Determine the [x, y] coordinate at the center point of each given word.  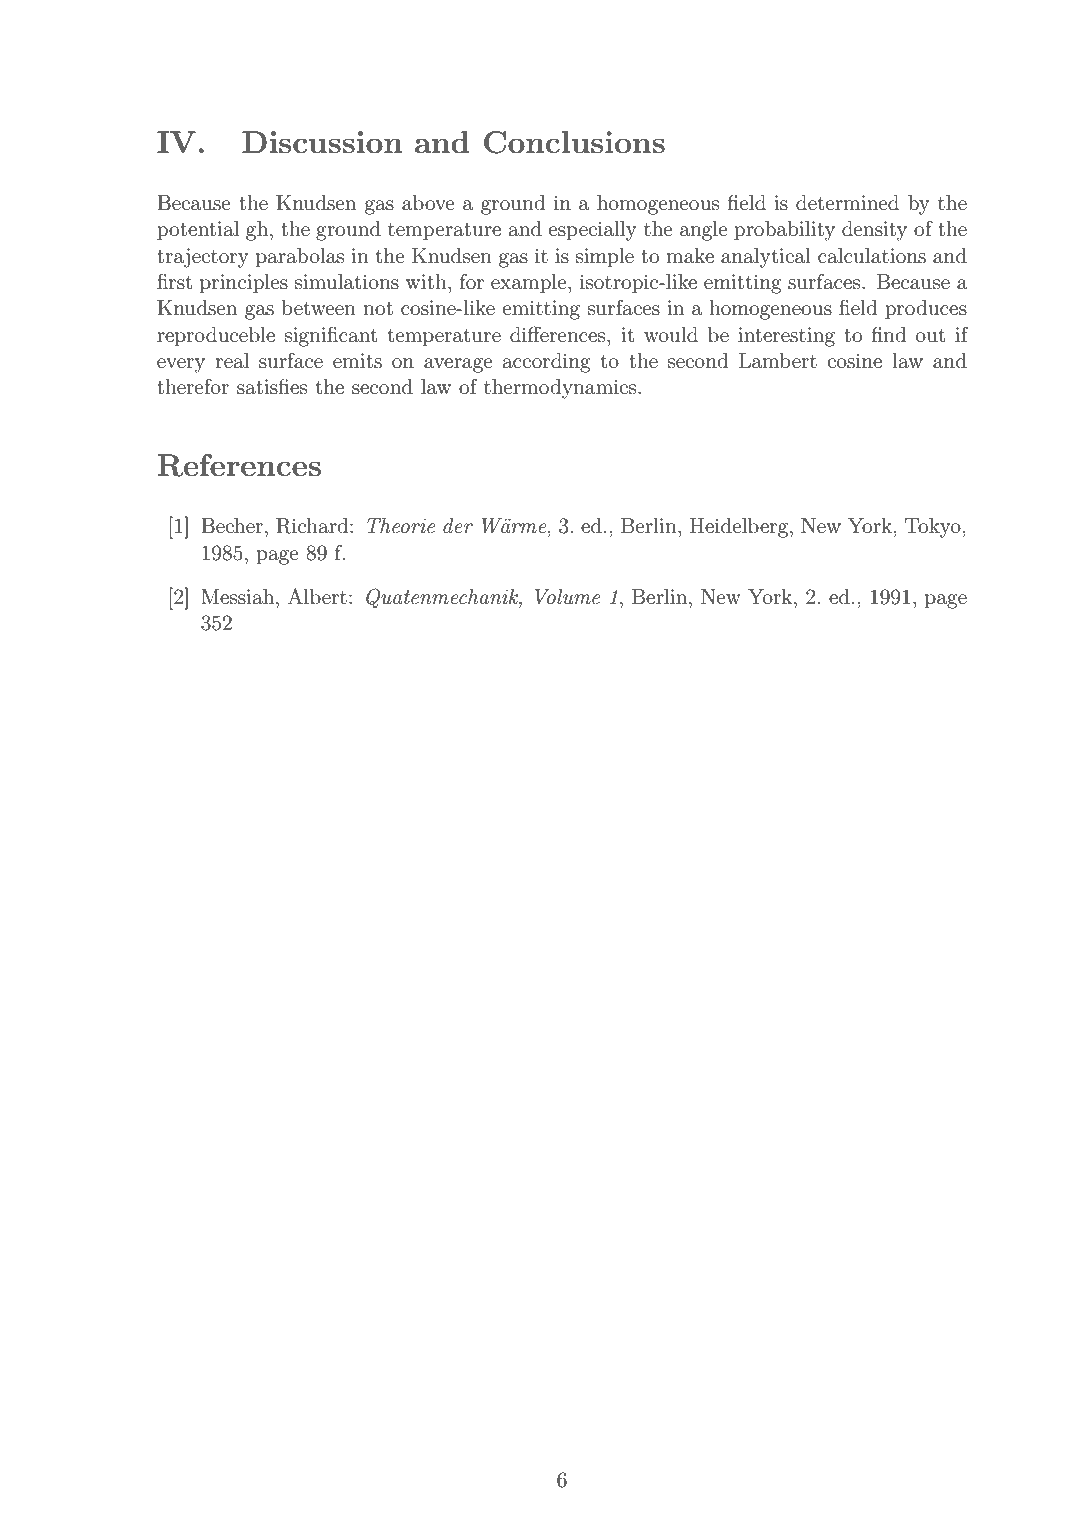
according [547, 363]
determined [847, 202]
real [232, 360]
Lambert [778, 361]
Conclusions [574, 142]
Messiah [239, 597]
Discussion [322, 142]
